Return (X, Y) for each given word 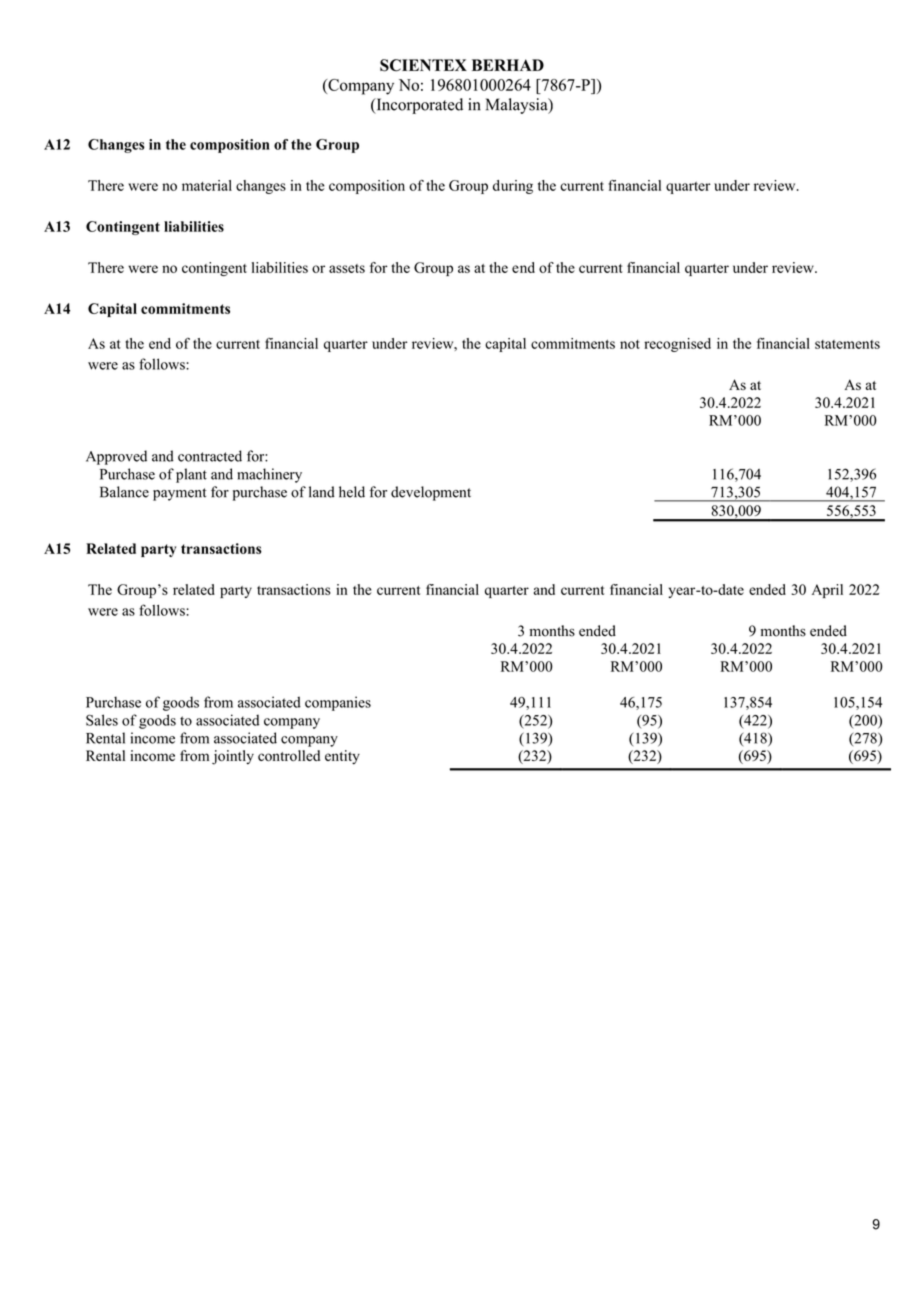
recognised (677, 345)
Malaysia (518, 106)
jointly (233, 757)
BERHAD (508, 65)
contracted (210, 456)
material (207, 185)
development (431, 493)
